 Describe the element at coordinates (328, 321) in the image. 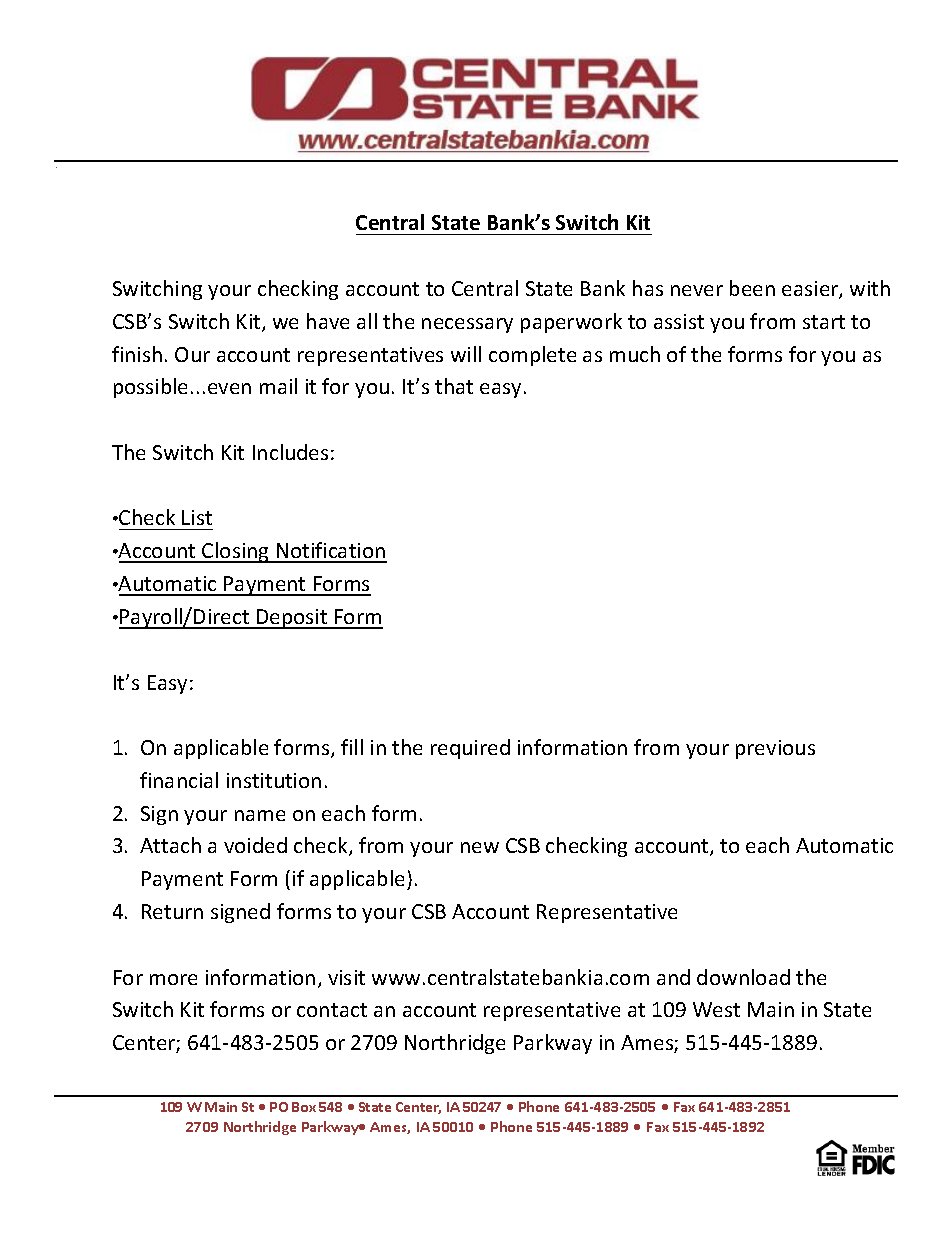

I see `have` at that location.
